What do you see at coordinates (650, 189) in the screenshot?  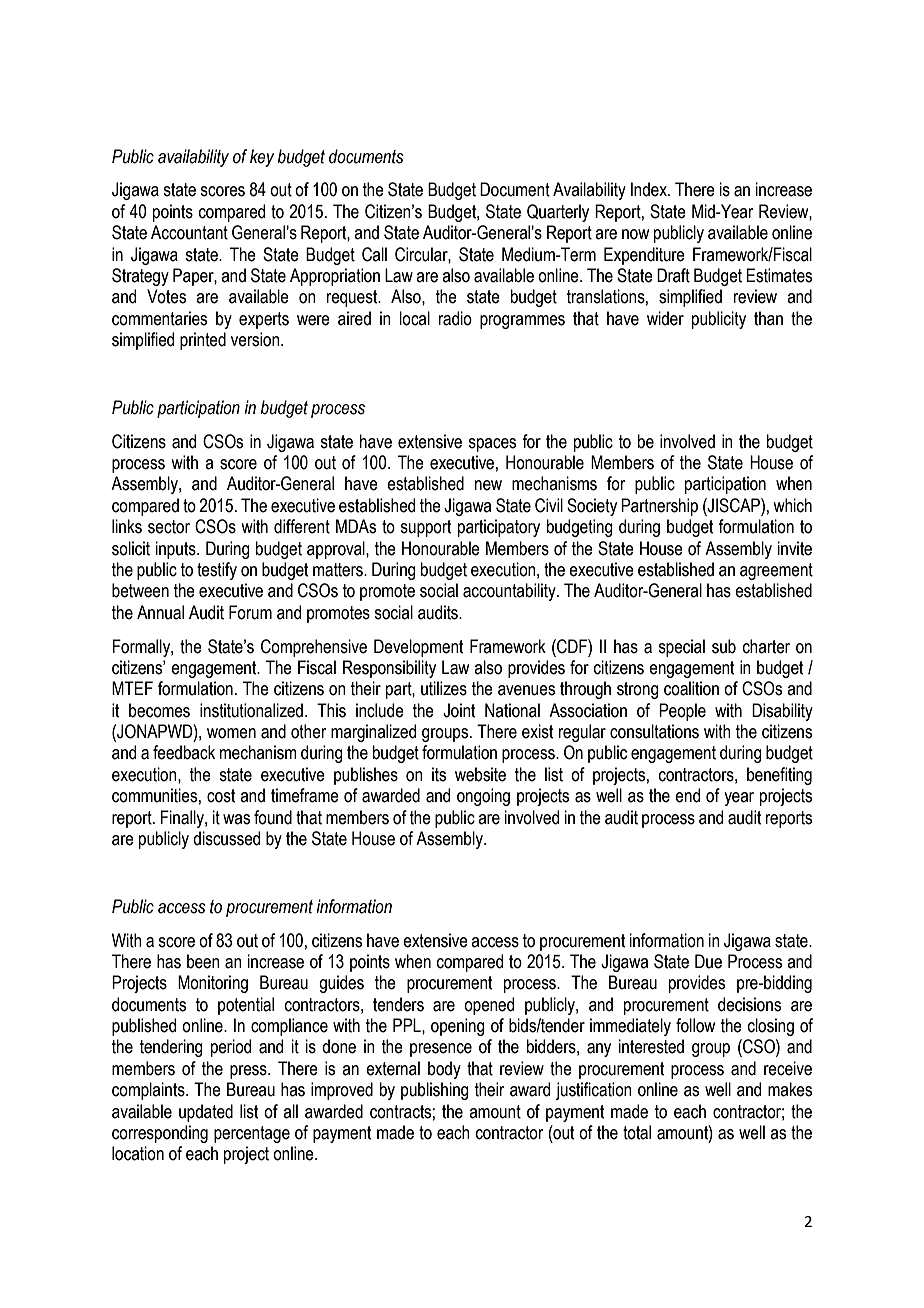 I see `Index` at bounding box center [650, 189].
